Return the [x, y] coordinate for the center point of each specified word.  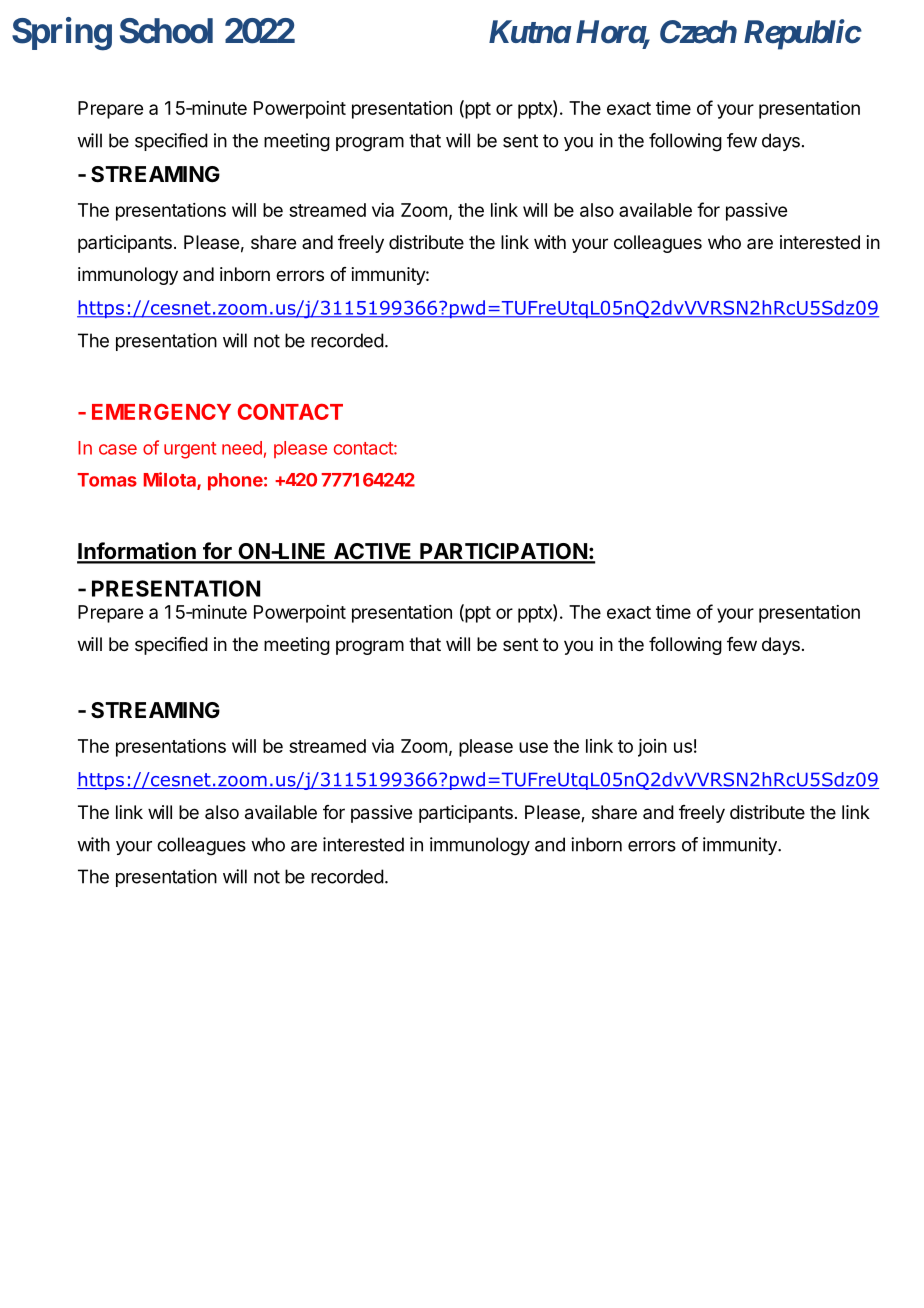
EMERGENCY [161, 411]
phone [235, 482]
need [242, 448]
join [652, 748]
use [533, 747]
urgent [190, 450]
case [118, 449]
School [166, 31]
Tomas [107, 480]
